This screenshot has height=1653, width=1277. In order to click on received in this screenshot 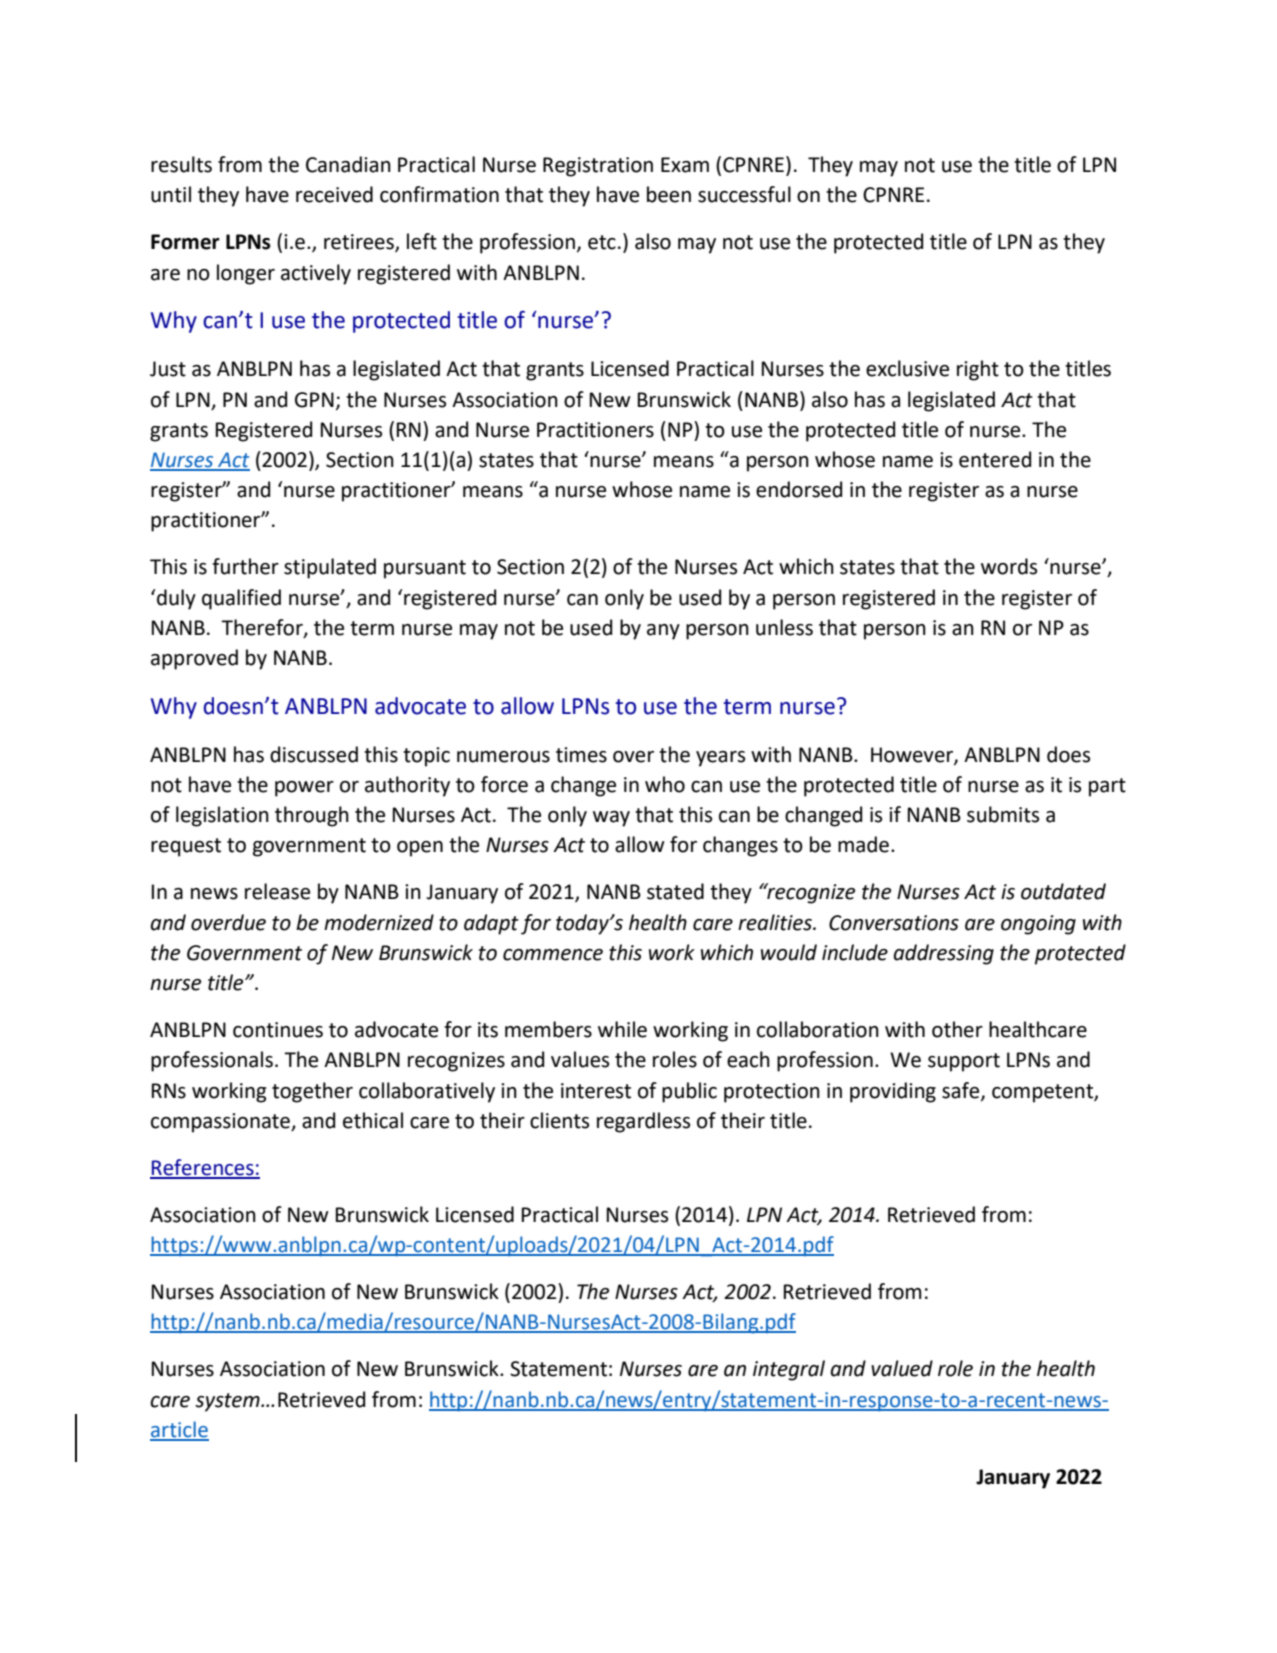, I will do `click(334, 194)`.
